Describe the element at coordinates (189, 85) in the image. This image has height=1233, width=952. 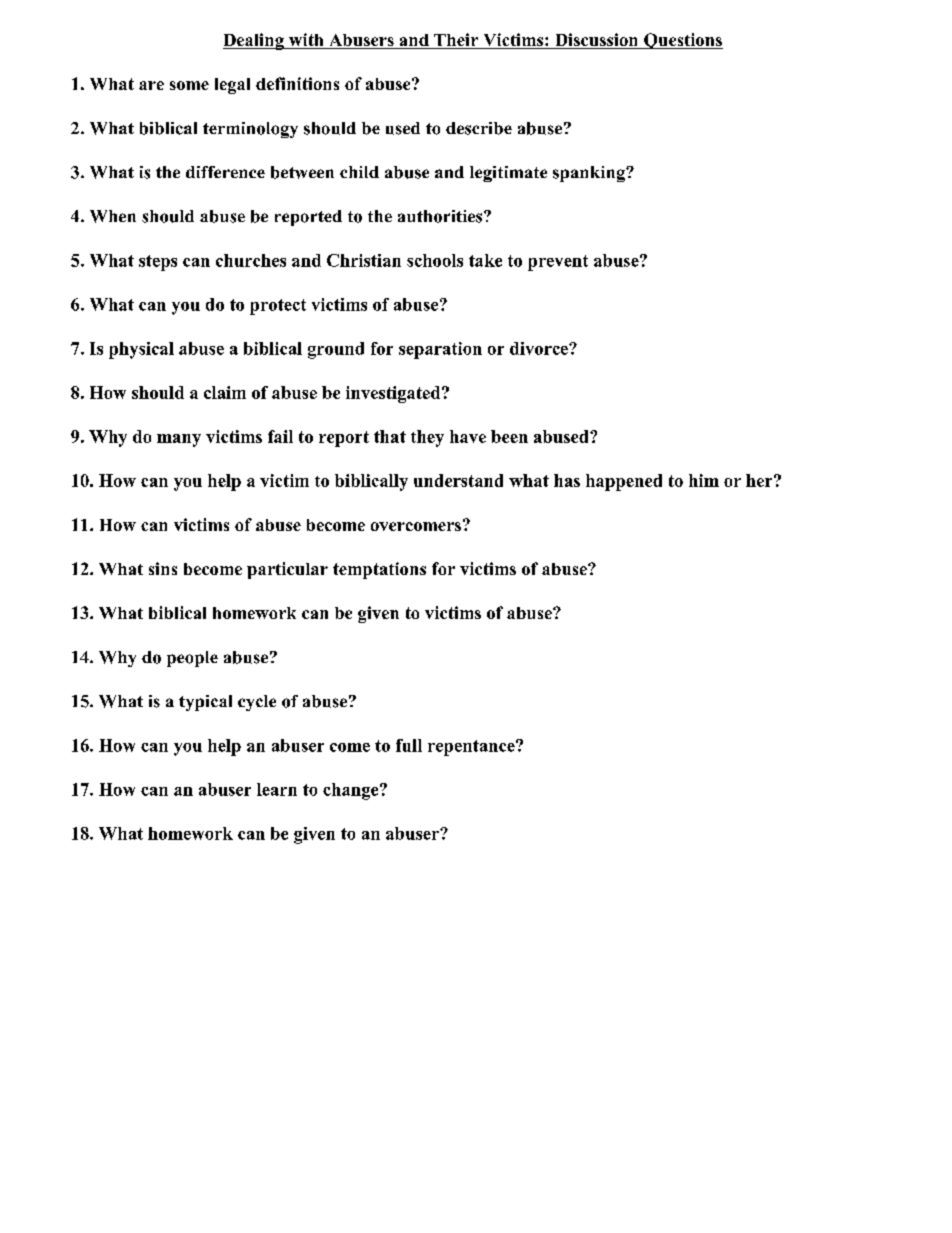
I see `some` at that location.
